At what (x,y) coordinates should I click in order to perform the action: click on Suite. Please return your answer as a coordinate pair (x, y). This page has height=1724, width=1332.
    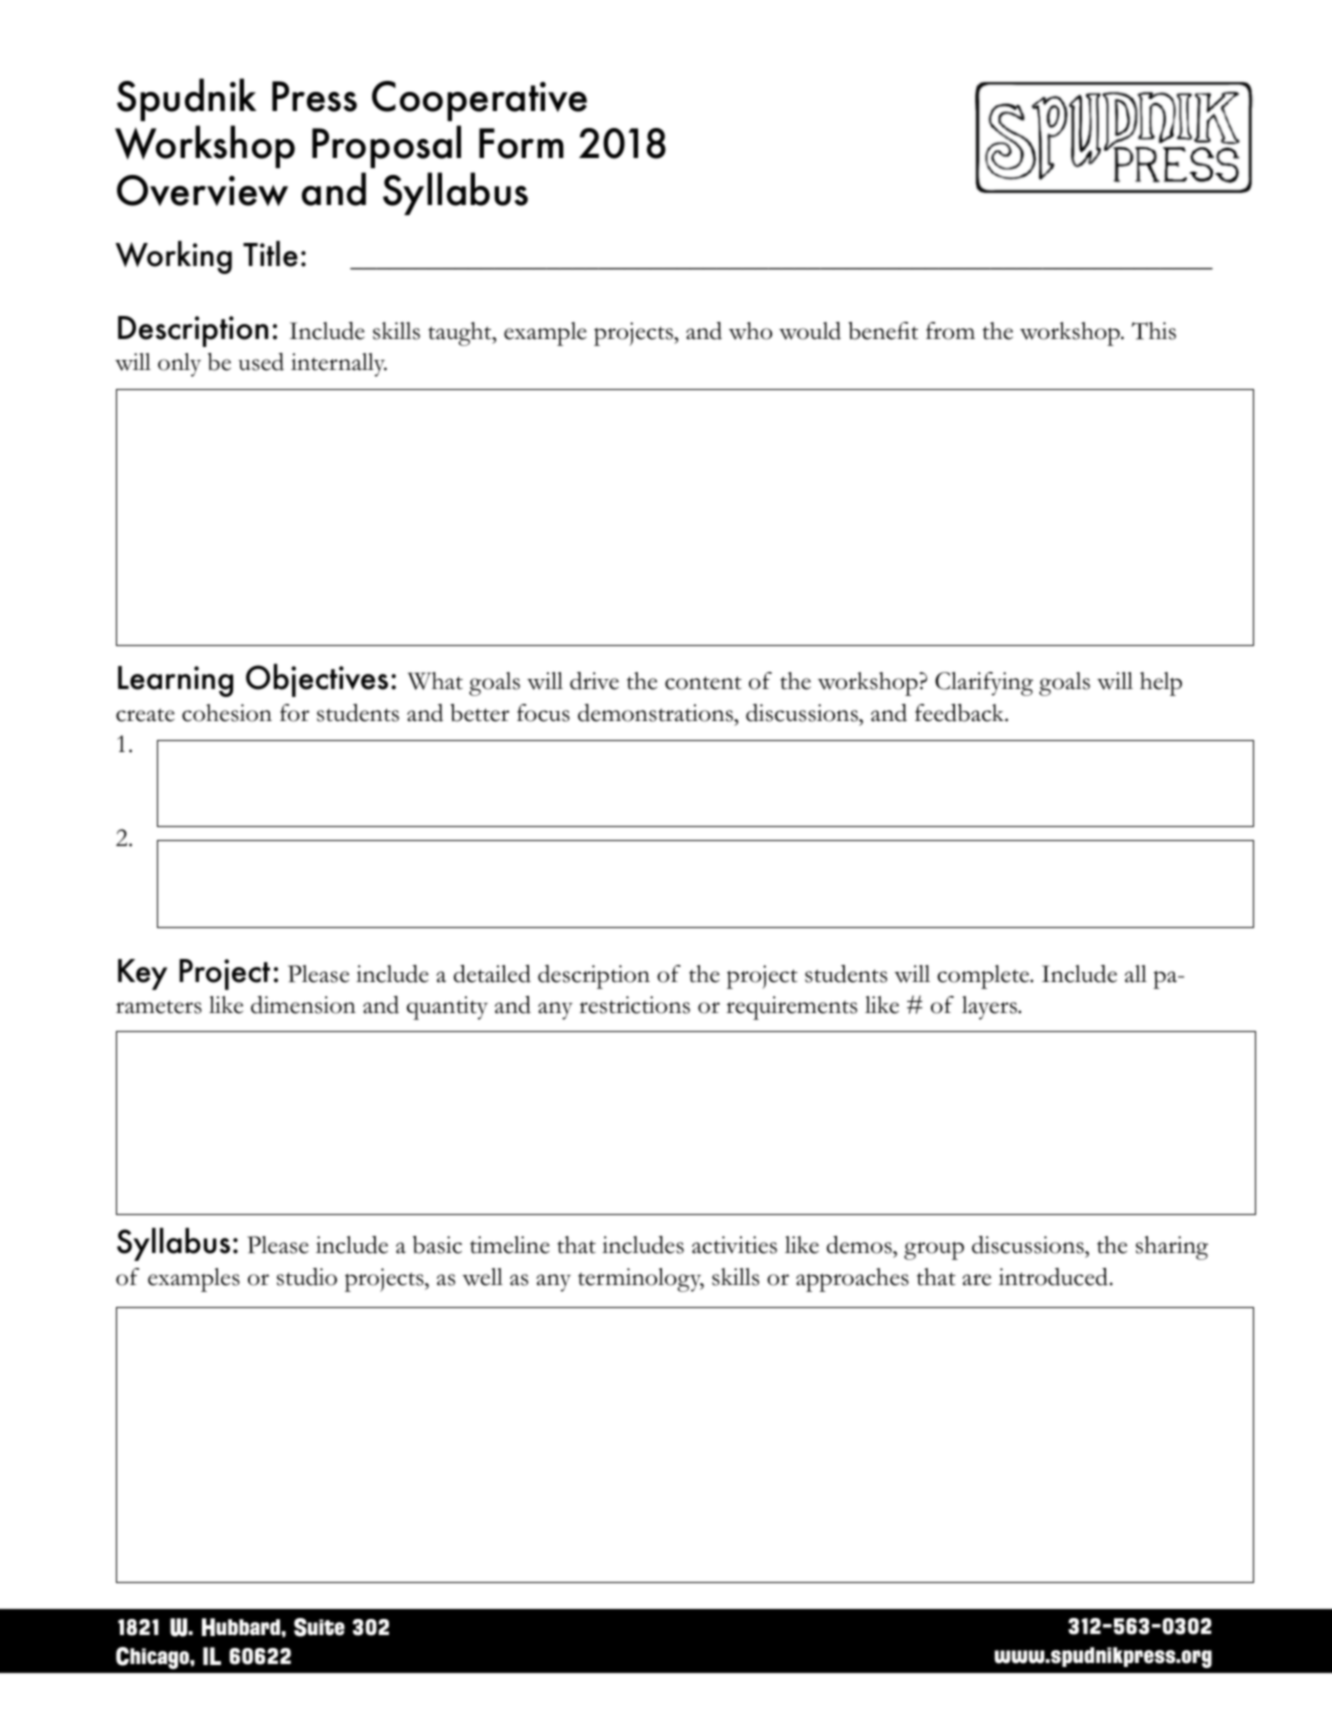
    Looking at the image, I should click on (319, 1627).
